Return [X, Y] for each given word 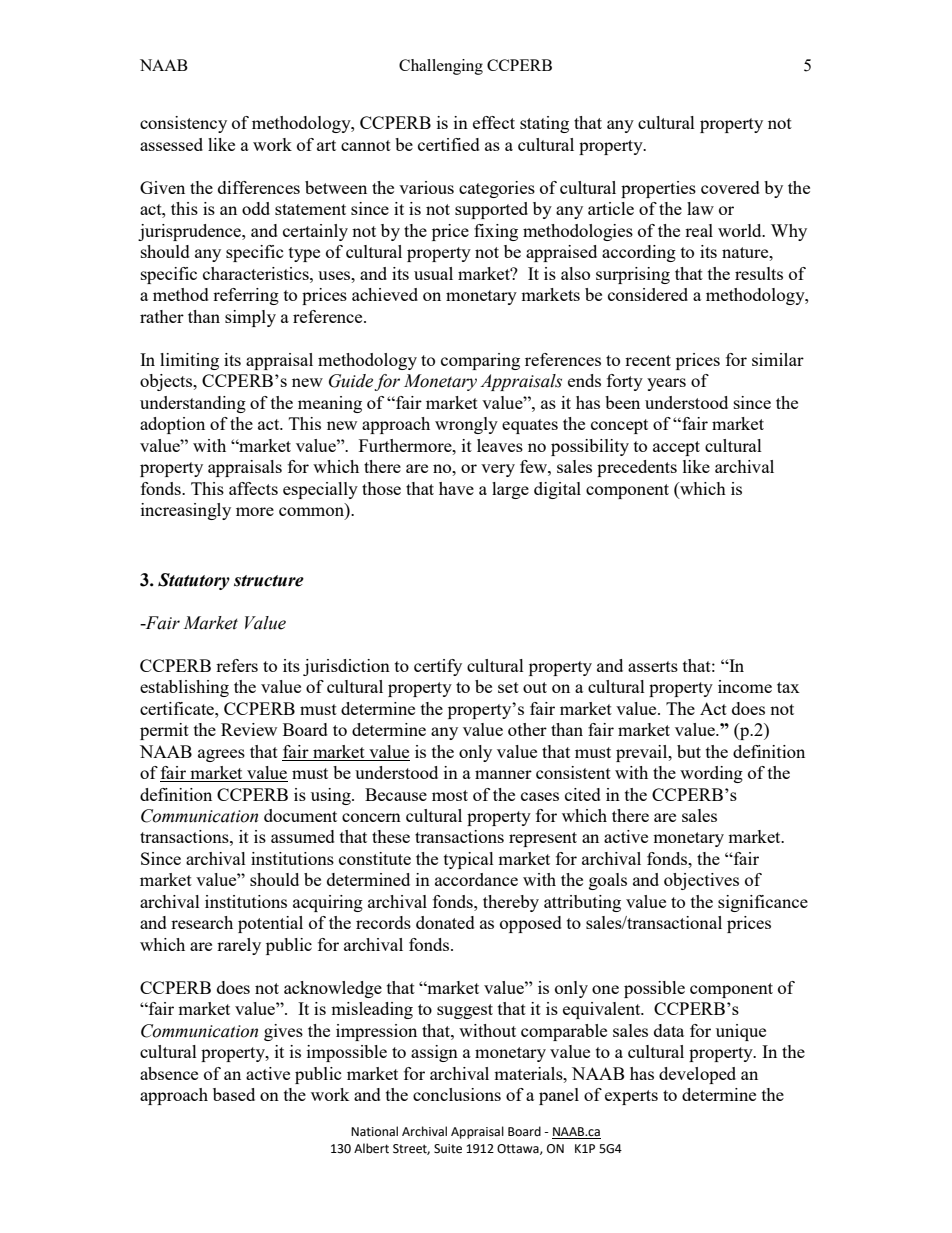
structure [269, 581]
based [234, 1094]
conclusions [457, 1094]
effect [494, 122]
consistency [183, 124]
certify [438, 667]
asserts [653, 666]
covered [730, 187]
